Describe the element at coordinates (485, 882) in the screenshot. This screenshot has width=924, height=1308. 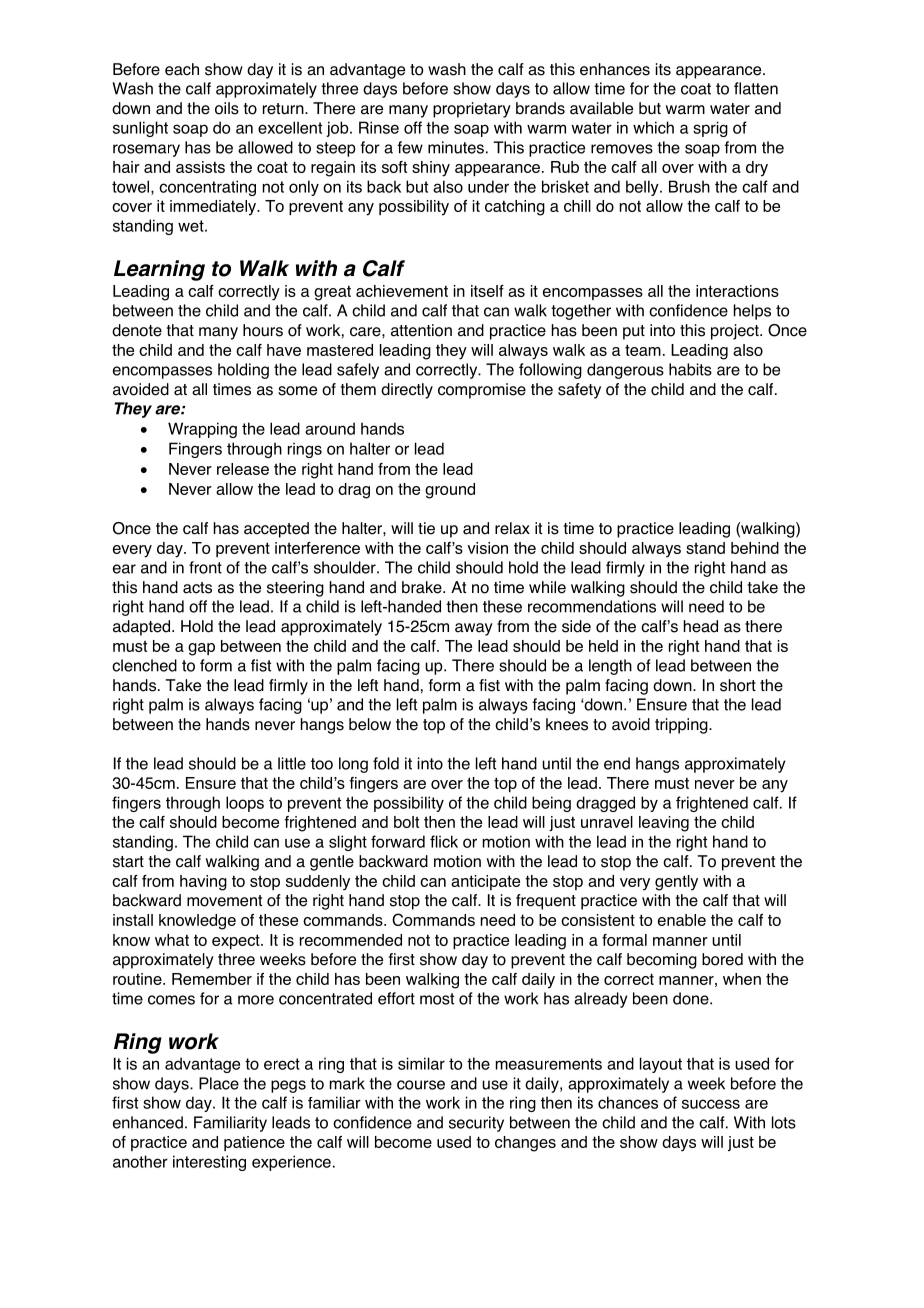
I see `anticipate` at that location.
